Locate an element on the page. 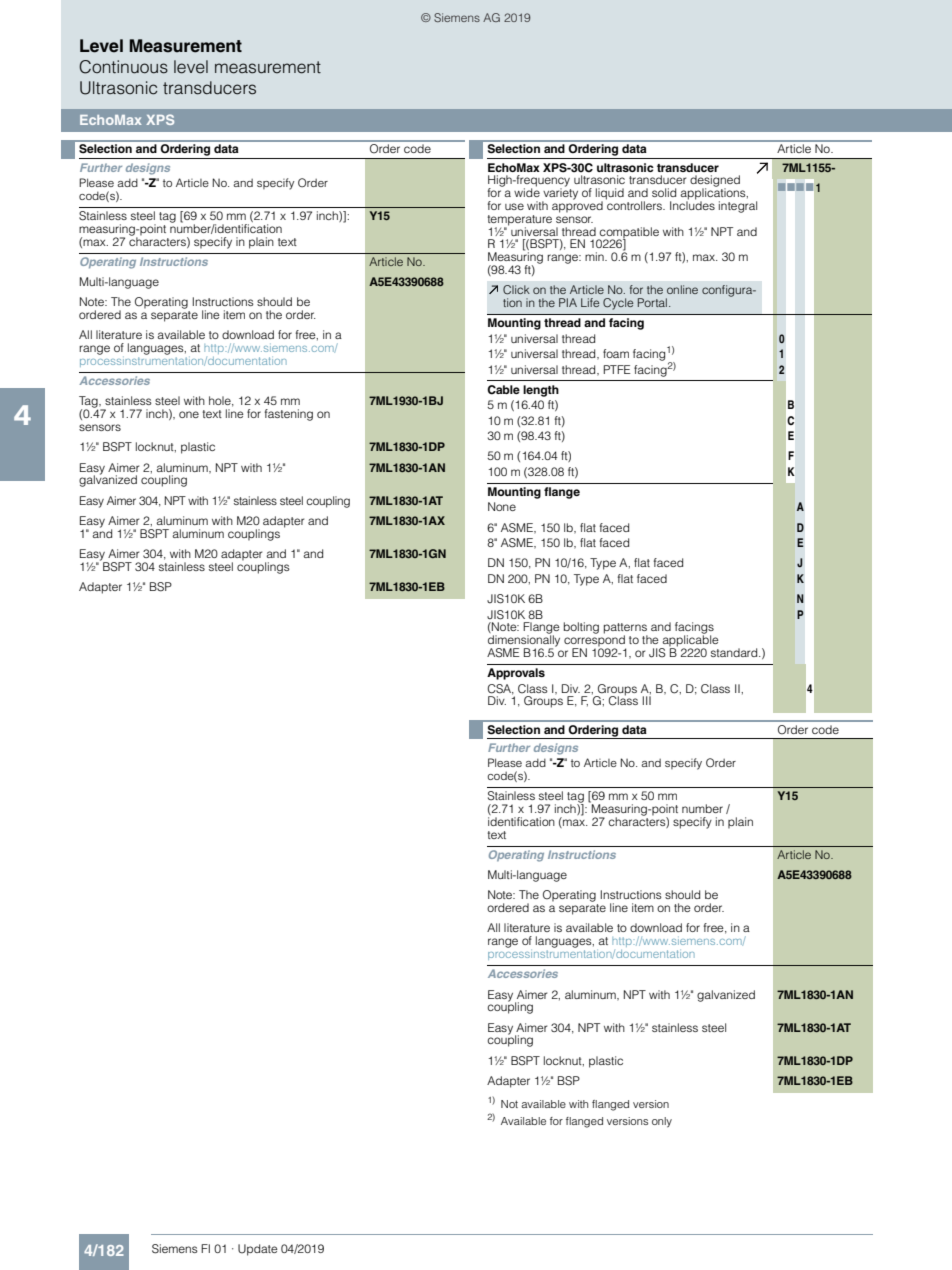 This image has width=952, height=1270. solid is located at coordinates (664, 192).
